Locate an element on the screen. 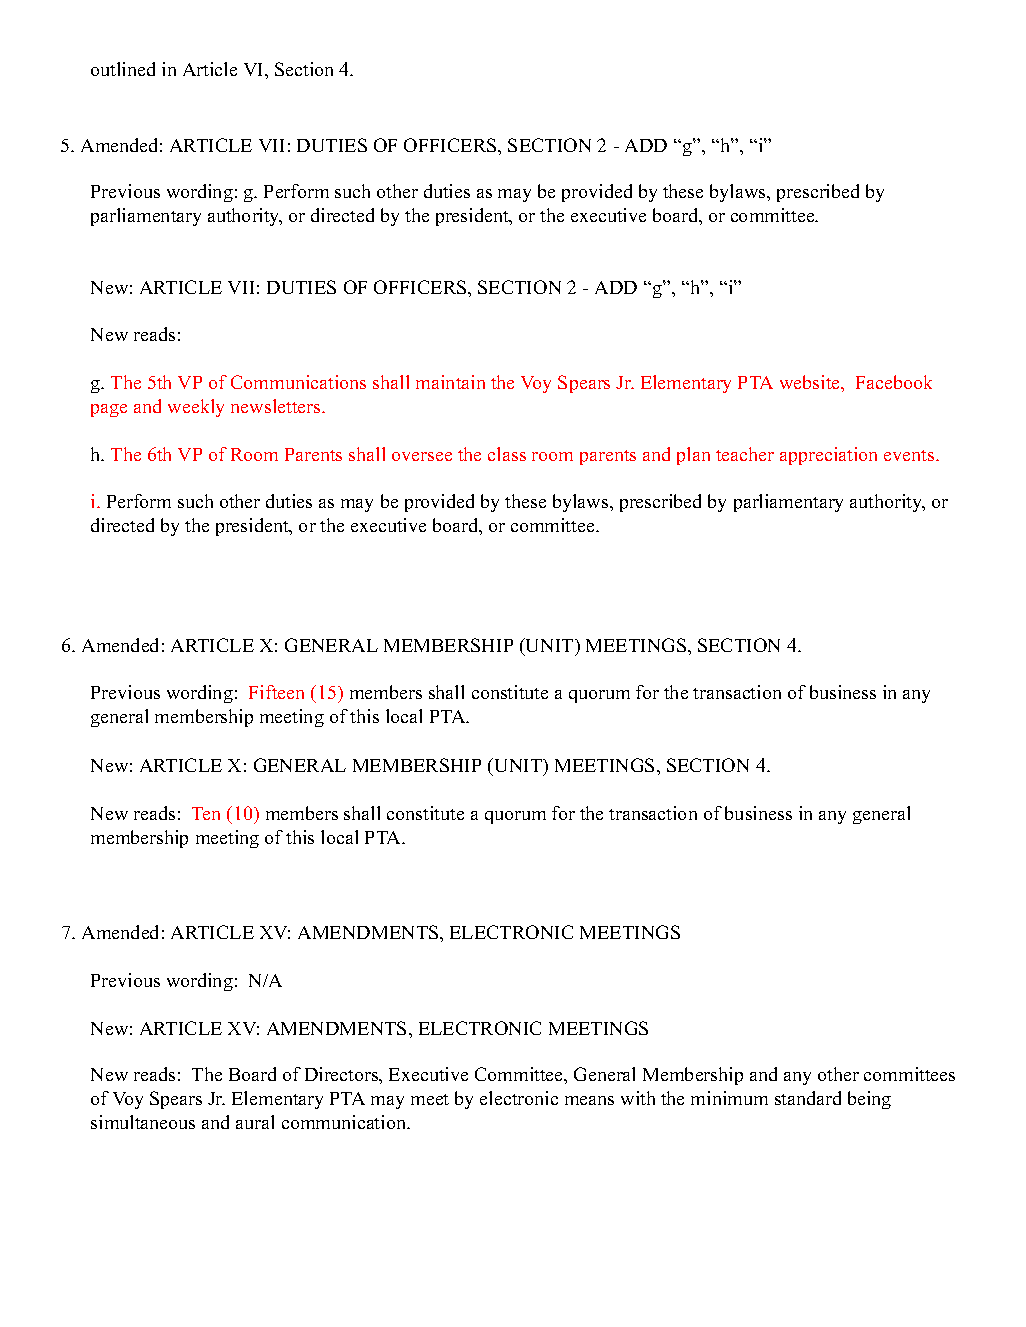 The height and width of the screenshot is (1327, 1026). Ten is located at coordinates (206, 813).
